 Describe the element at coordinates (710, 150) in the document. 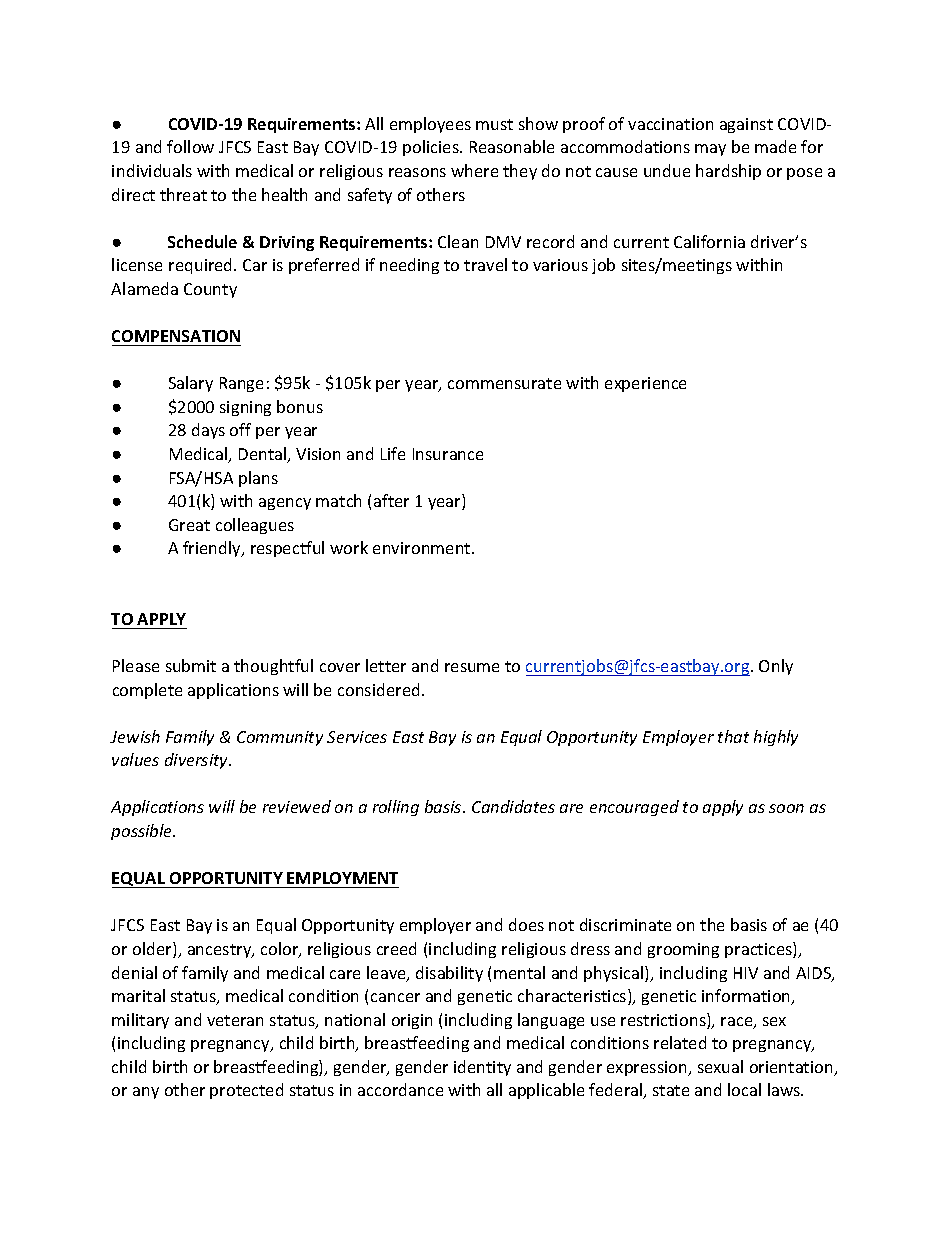

I see `may` at that location.
